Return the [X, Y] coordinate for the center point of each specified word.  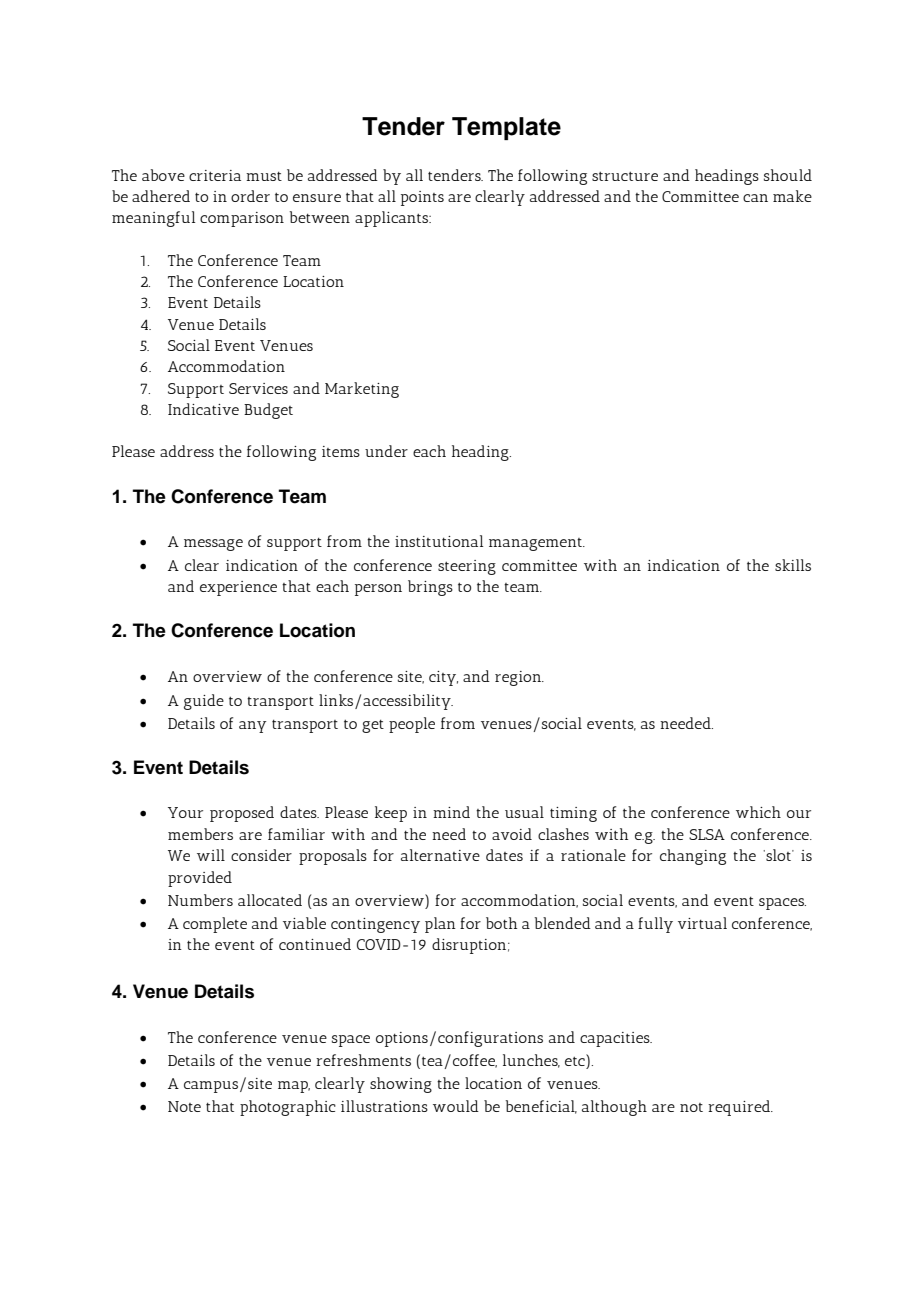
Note [184, 1106]
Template [506, 128]
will [211, 855]
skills [793, 565]
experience [238, 588]
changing [693, 857]
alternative [440, 855]
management [537, 544]
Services [258, 388]
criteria [215, 175]
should [788, 175]
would [456, 1106]
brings [430, 588]
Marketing [362, 390]
